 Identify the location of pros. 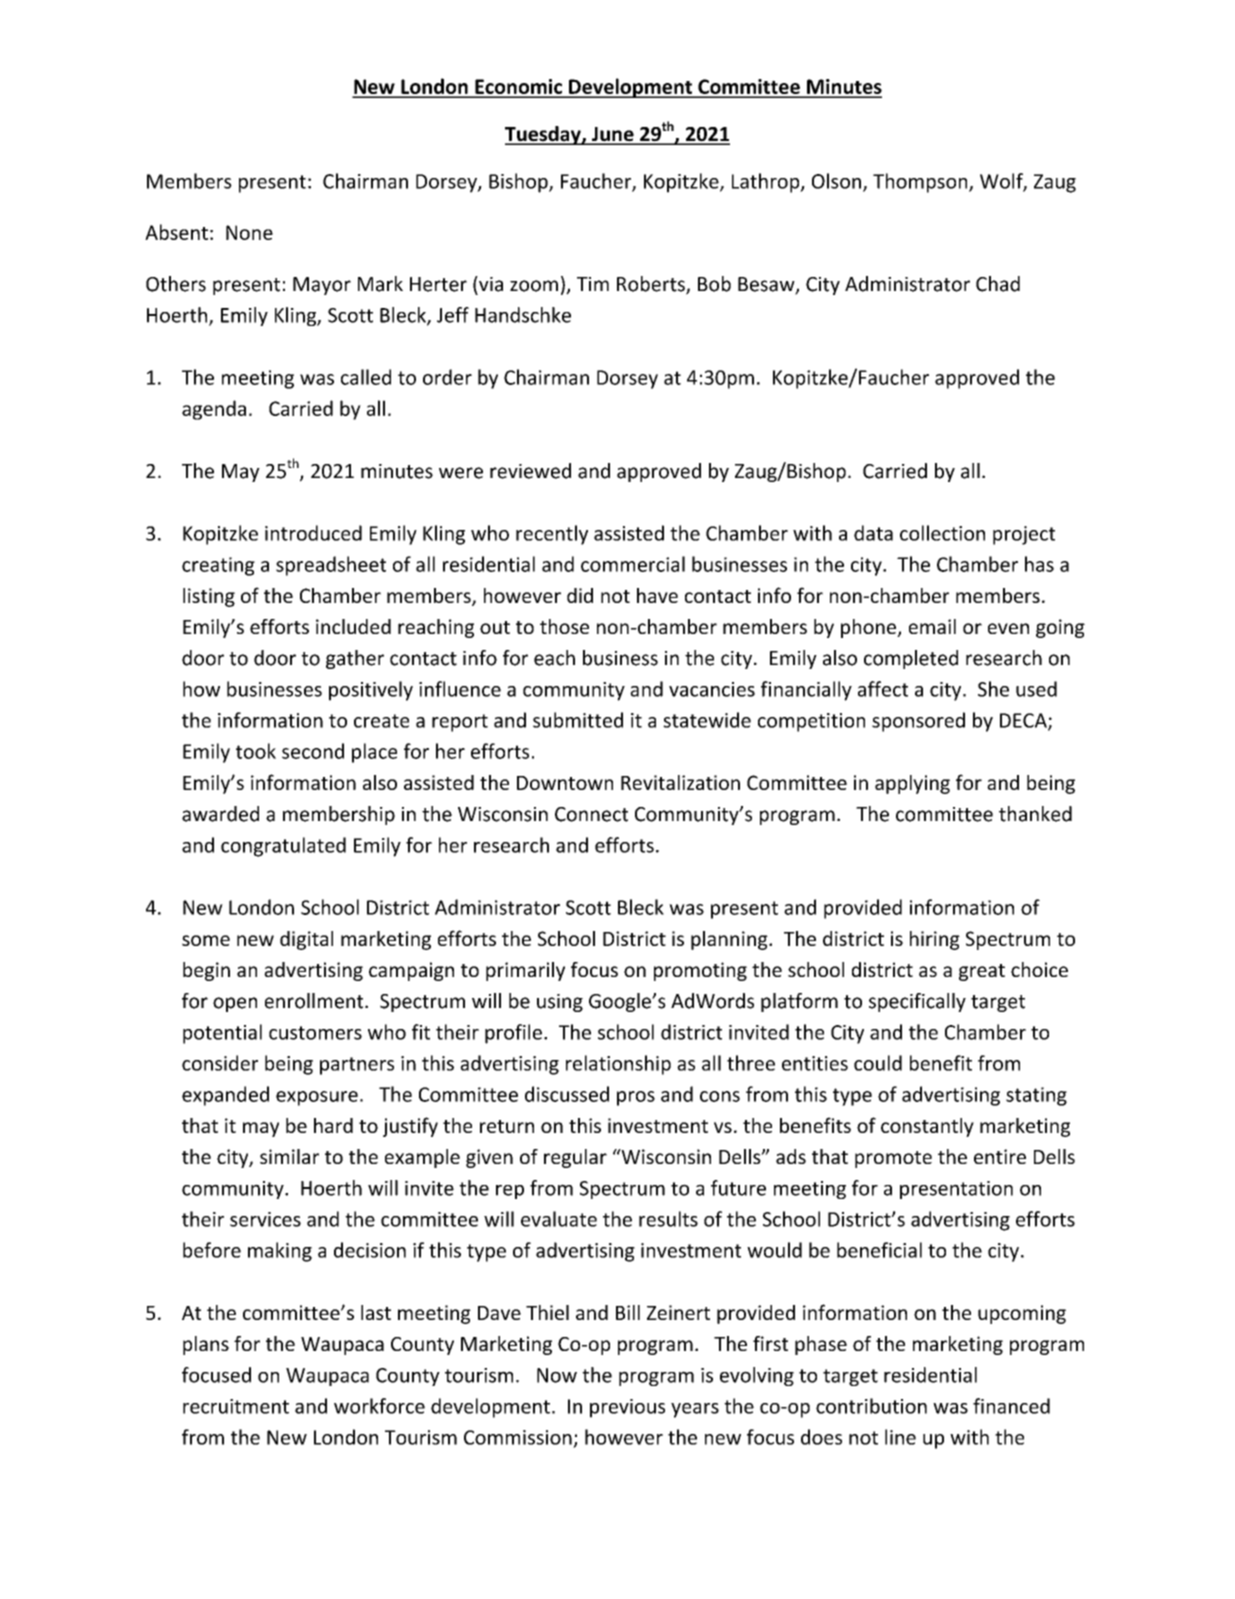
(636, 1098).
